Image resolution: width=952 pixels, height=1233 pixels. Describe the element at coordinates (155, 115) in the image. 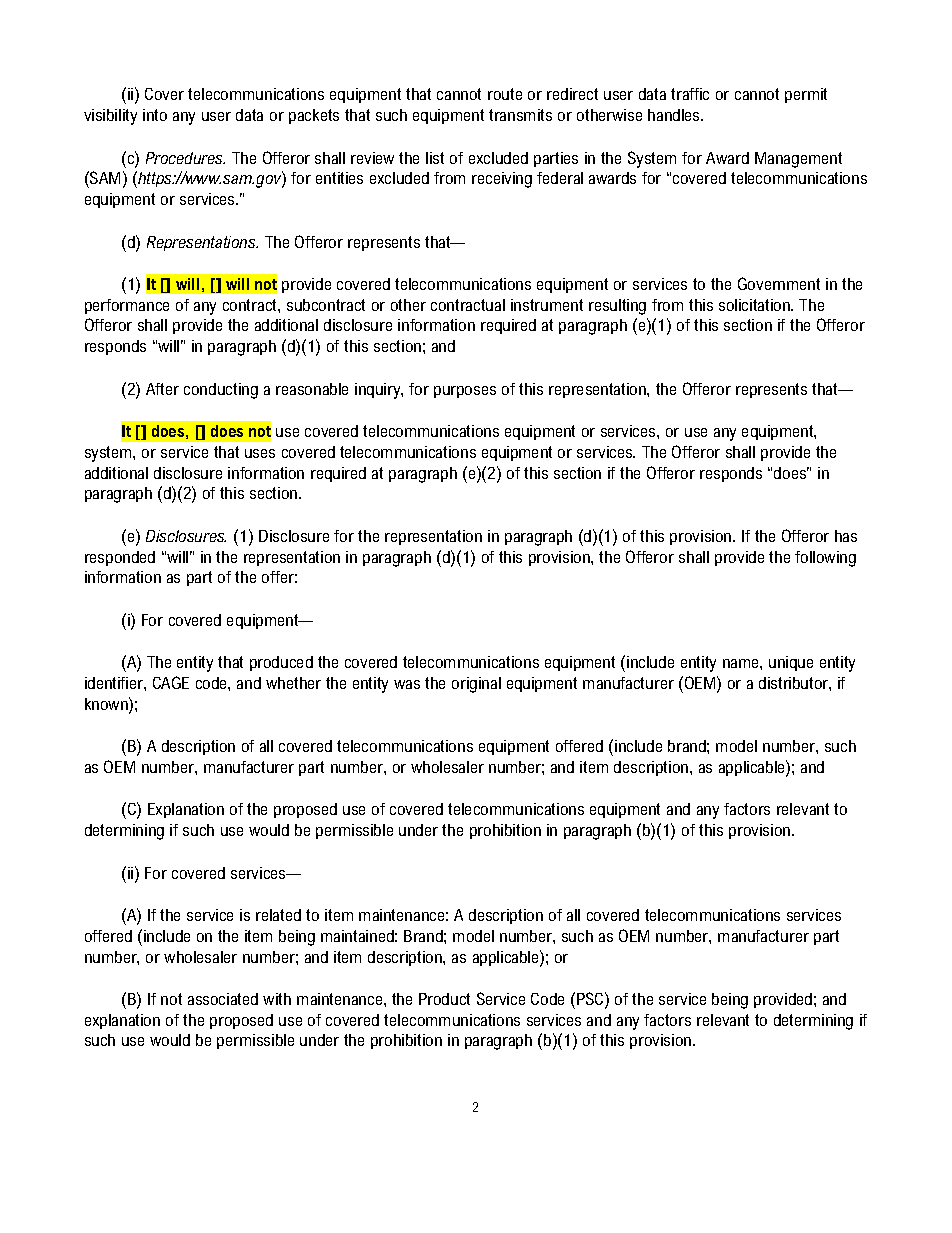

I see `into` at that location.
